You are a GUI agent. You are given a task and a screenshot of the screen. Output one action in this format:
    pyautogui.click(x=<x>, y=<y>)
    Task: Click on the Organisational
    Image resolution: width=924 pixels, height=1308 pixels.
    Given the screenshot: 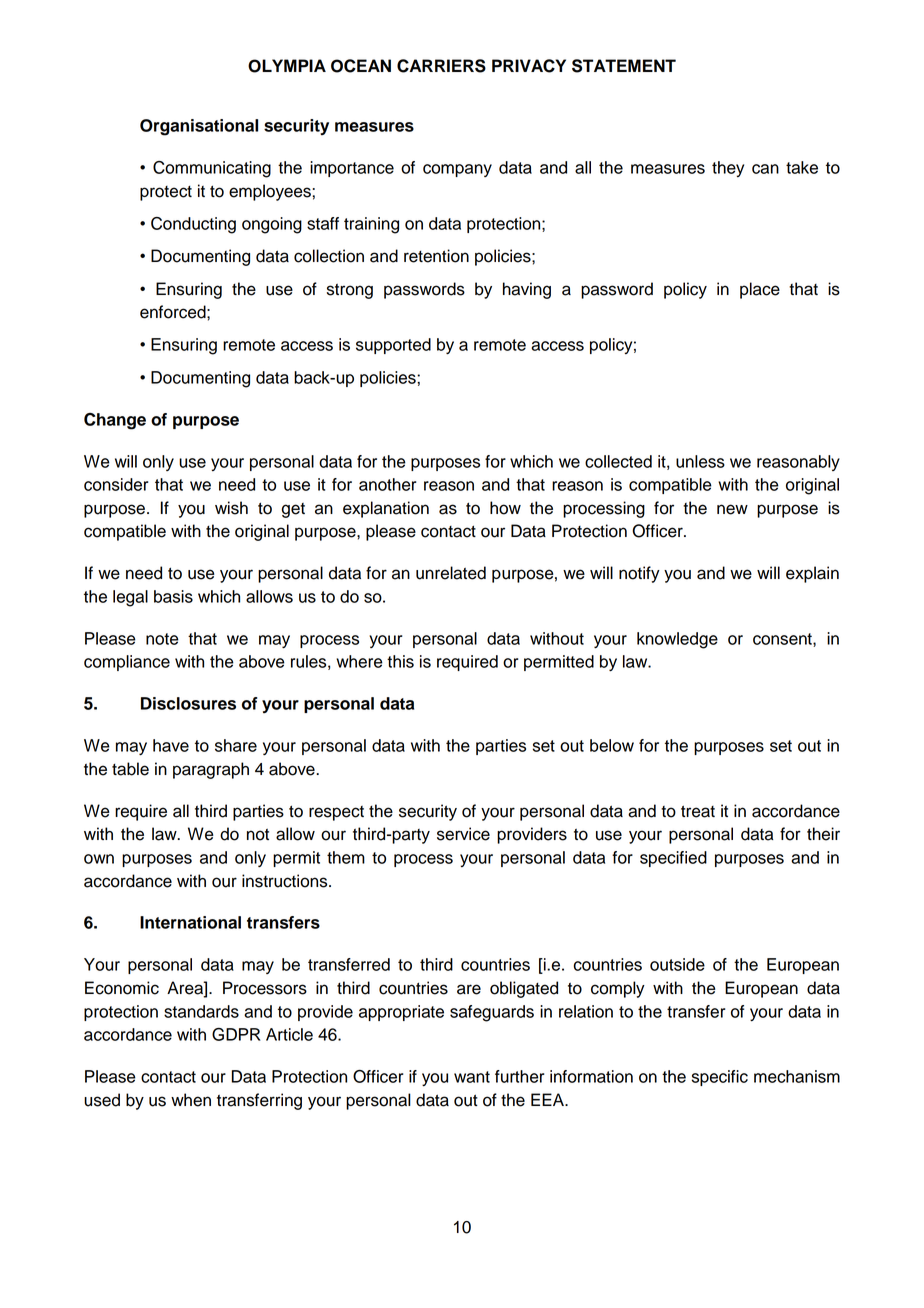 What is the action you would take?
    pyautogui.click(x=199, y=127)
